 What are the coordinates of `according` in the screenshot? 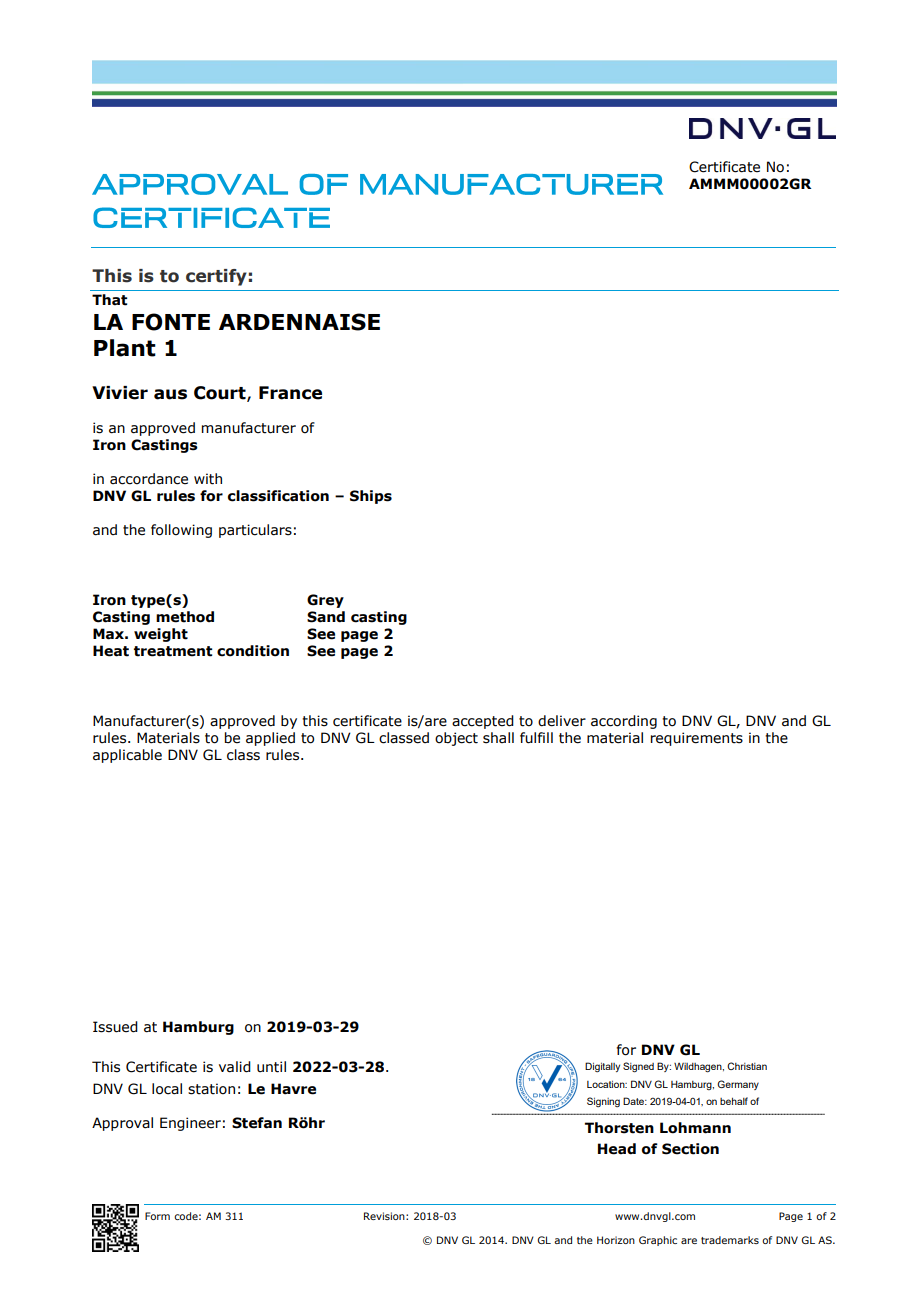 It's located at (624, 722).
